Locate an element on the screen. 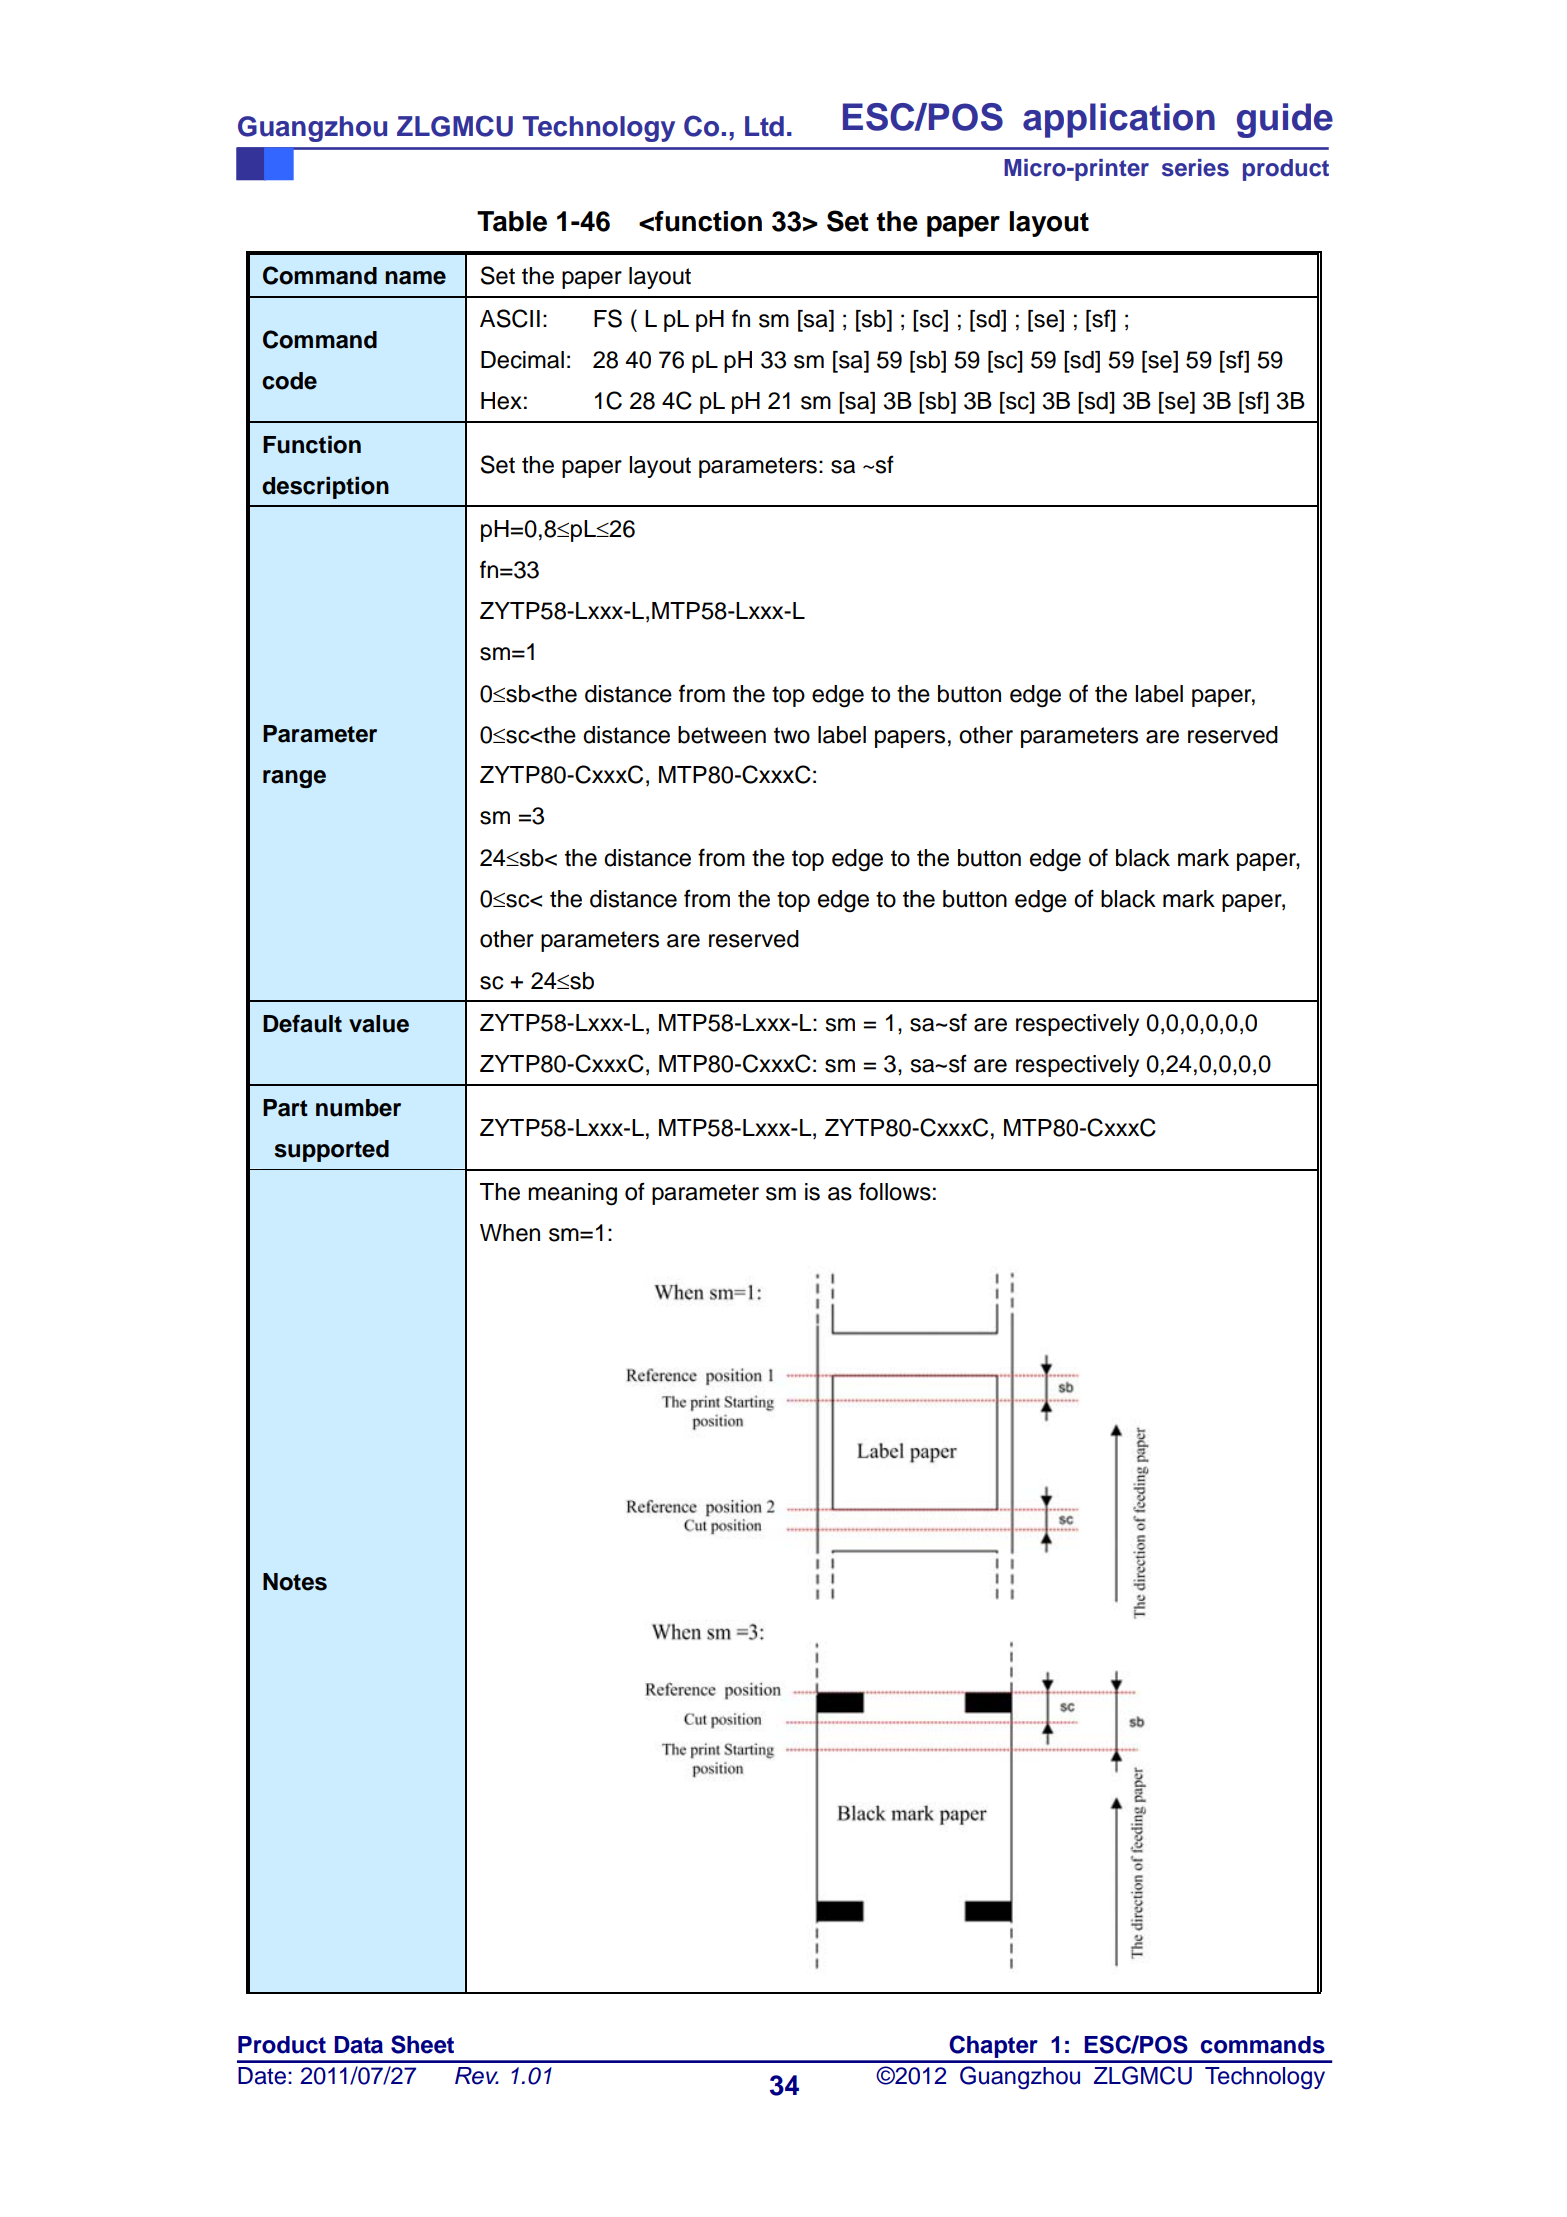 The height and width of the screenshot is (2217, 1567). follows is located at coordinates (895, 1191).
